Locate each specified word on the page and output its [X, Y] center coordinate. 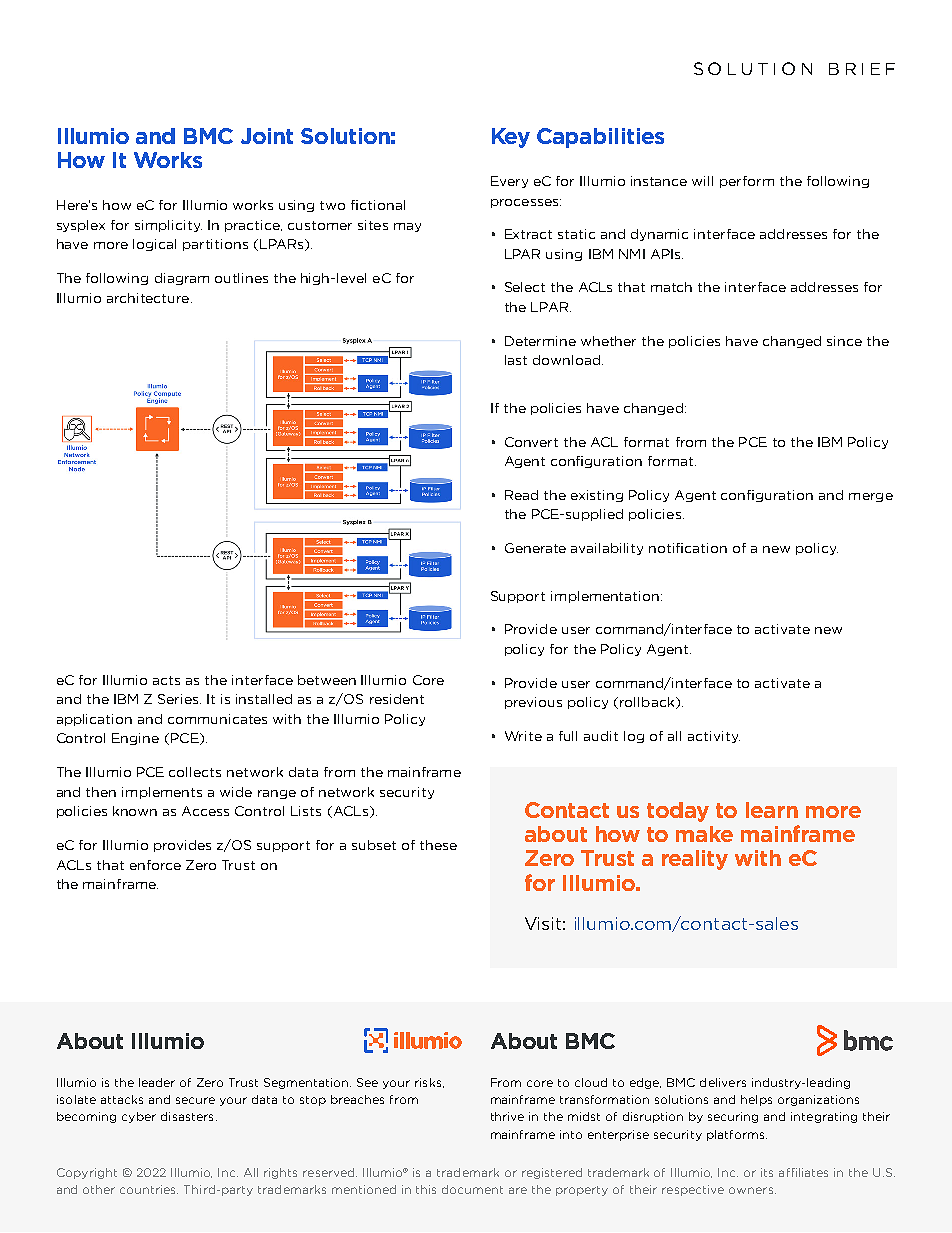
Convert [531, 442]
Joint [267, 136]
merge [871, 497]
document [472, 1189]
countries [149, 1189]
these [438, 845]
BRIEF [862, 69]
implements [162, 793]
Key [511, 138]
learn [772, 810]
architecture [148, 298]
